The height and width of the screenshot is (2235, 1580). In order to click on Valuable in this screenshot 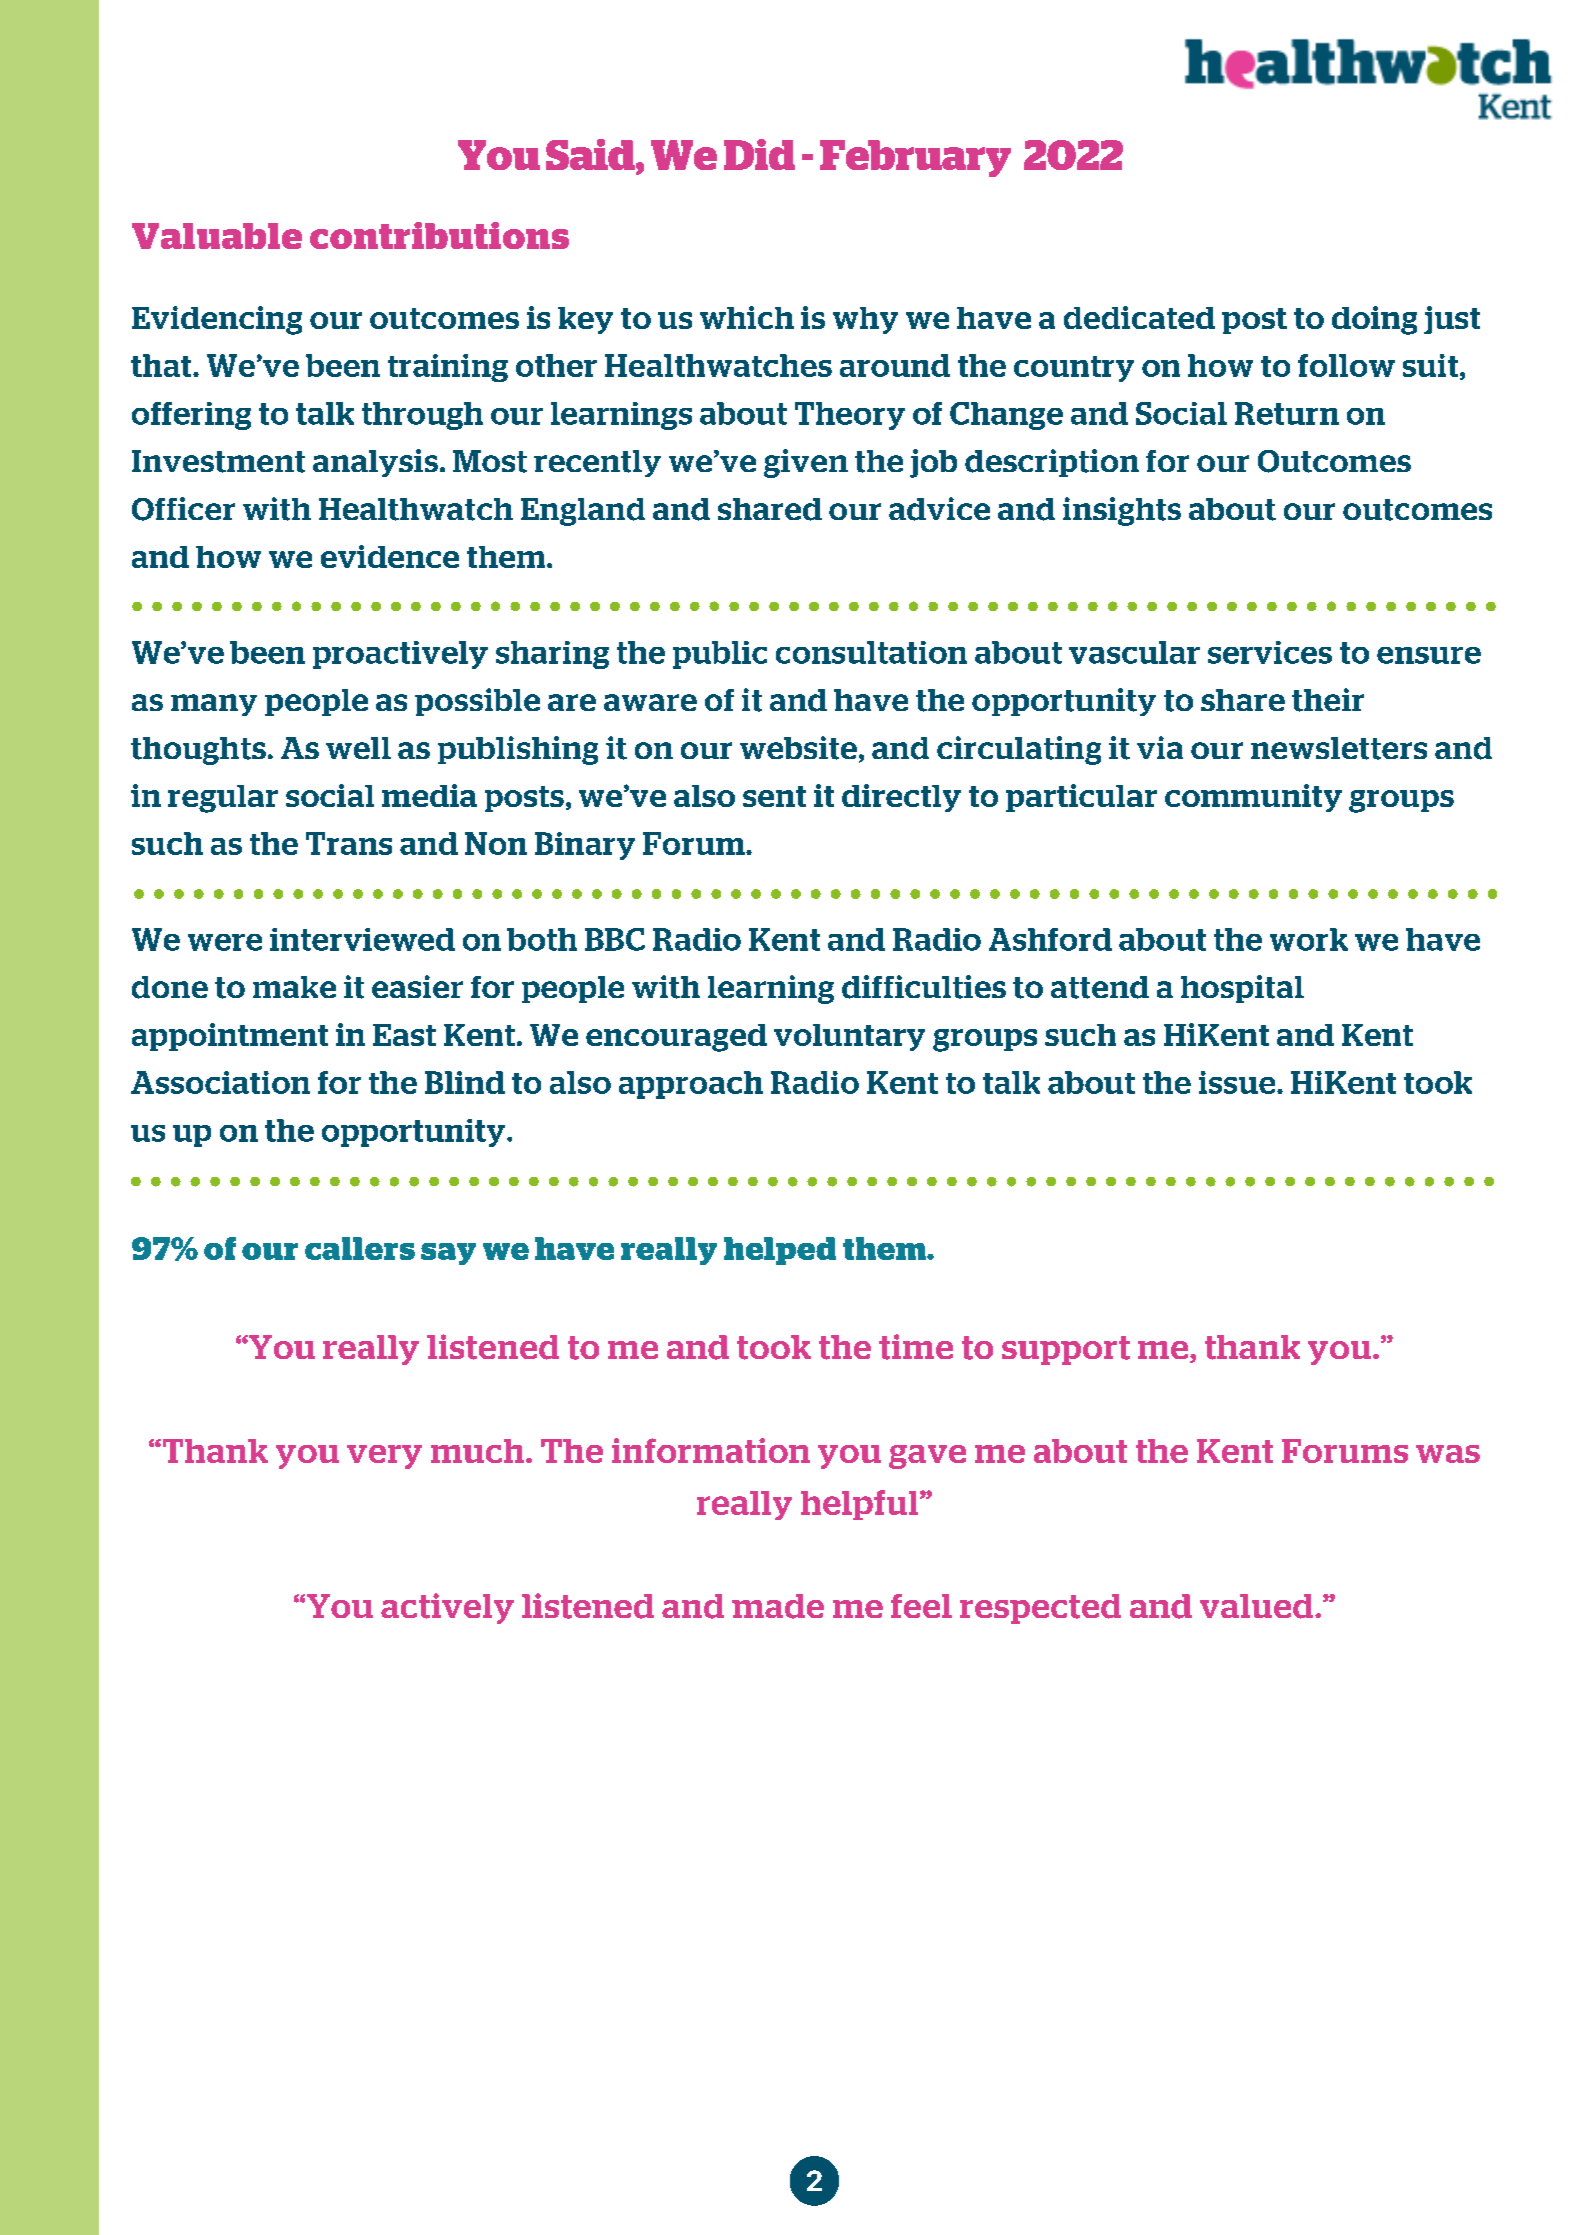, I will do `click(217, 236)`.
